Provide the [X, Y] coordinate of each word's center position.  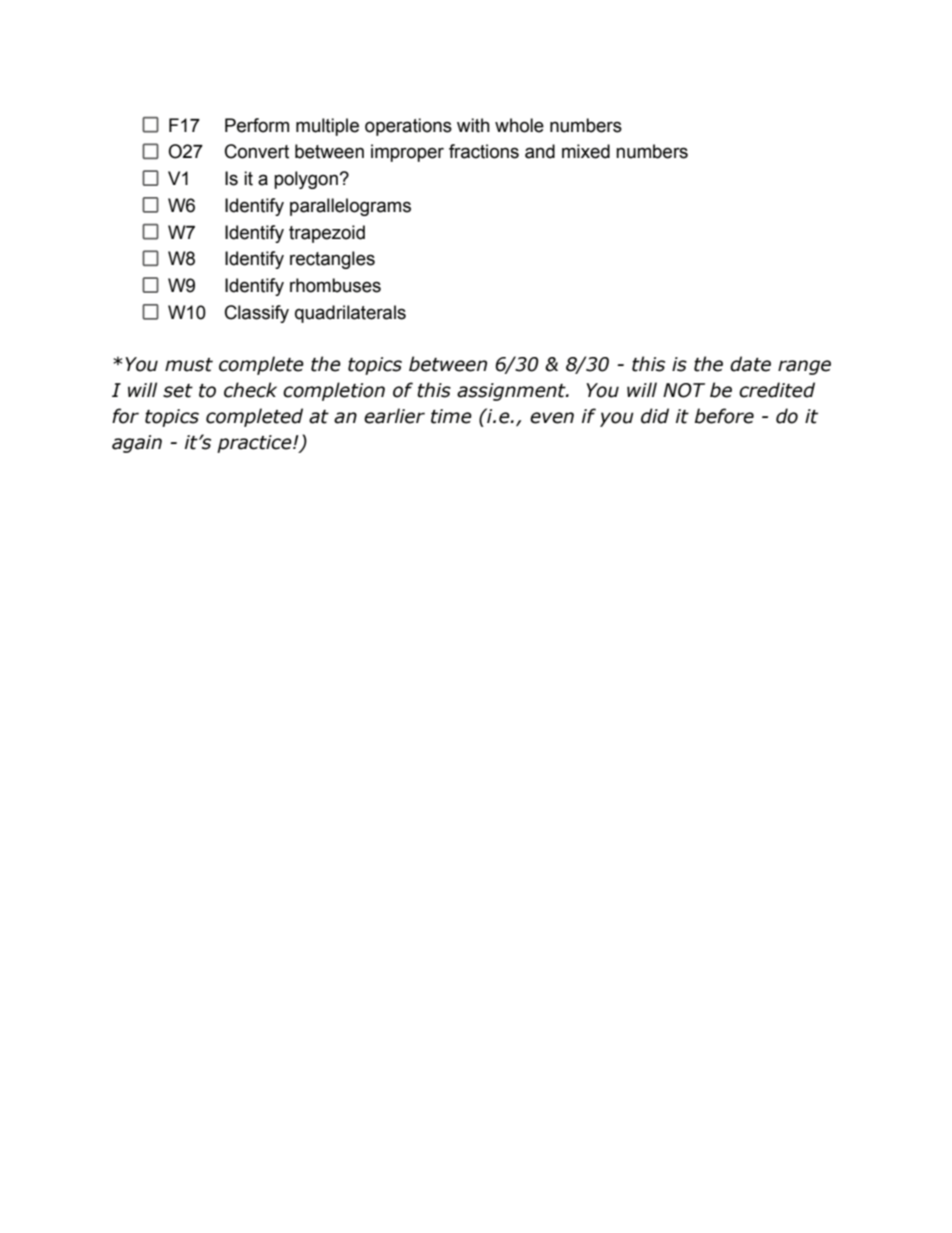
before [724, 416]
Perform [257, 125]
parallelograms [350, 207]
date [750, 364]
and [540, 151]
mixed [586, 151]
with [473, 125]
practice [255, 444]
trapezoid [327, 234]
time [451, 416]
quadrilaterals [350, 314]
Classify [257, 314]
